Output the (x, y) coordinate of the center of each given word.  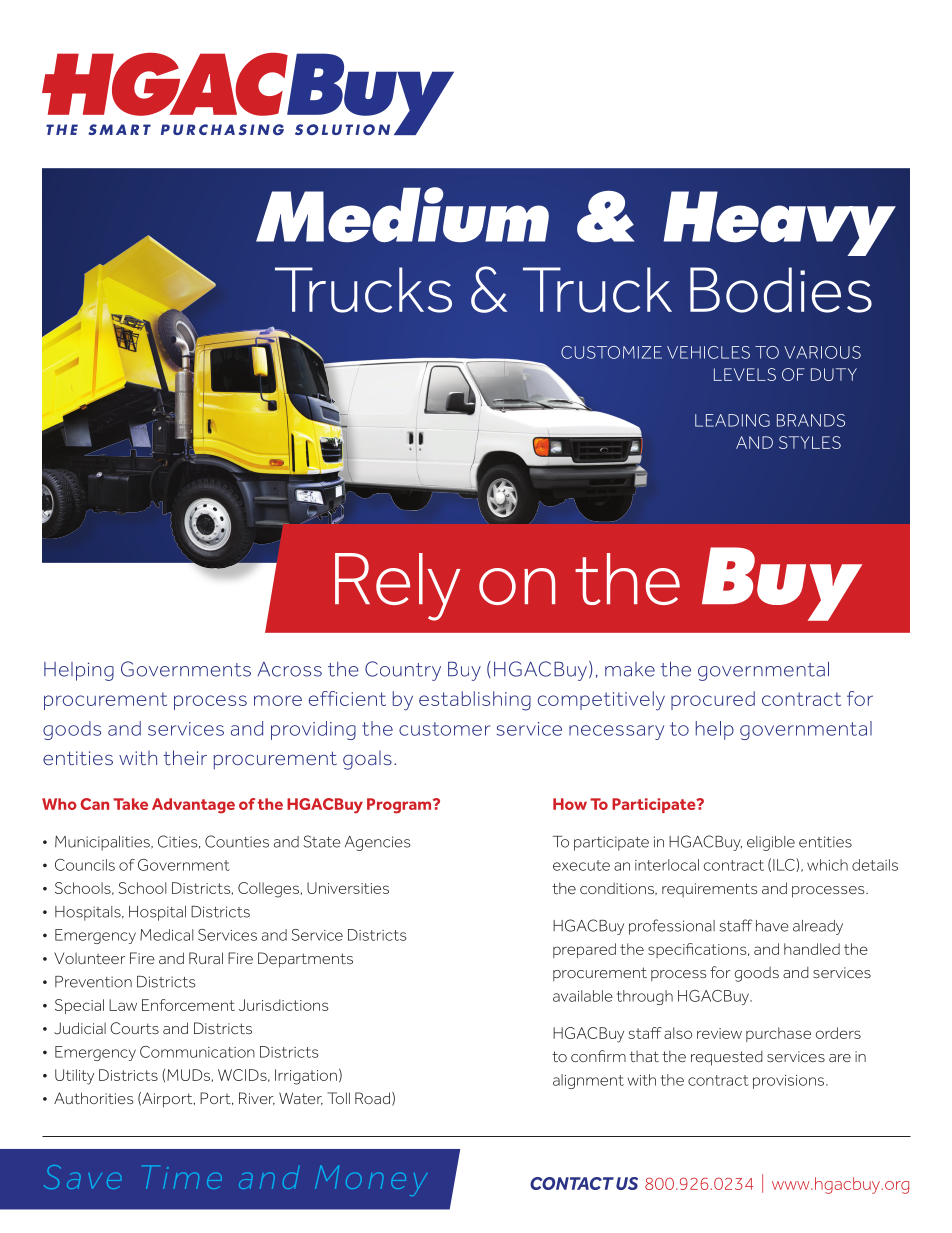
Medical (166, 935)
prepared (584, 950)
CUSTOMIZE (611, 352)
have (772, 926)
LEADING (732, 420)
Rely (397, 587)
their (185, 757)
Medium (402, 215)
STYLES (810, 442)
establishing (475, 701)
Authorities (93, 1098)
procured (713, 700)
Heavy (779, 223)
